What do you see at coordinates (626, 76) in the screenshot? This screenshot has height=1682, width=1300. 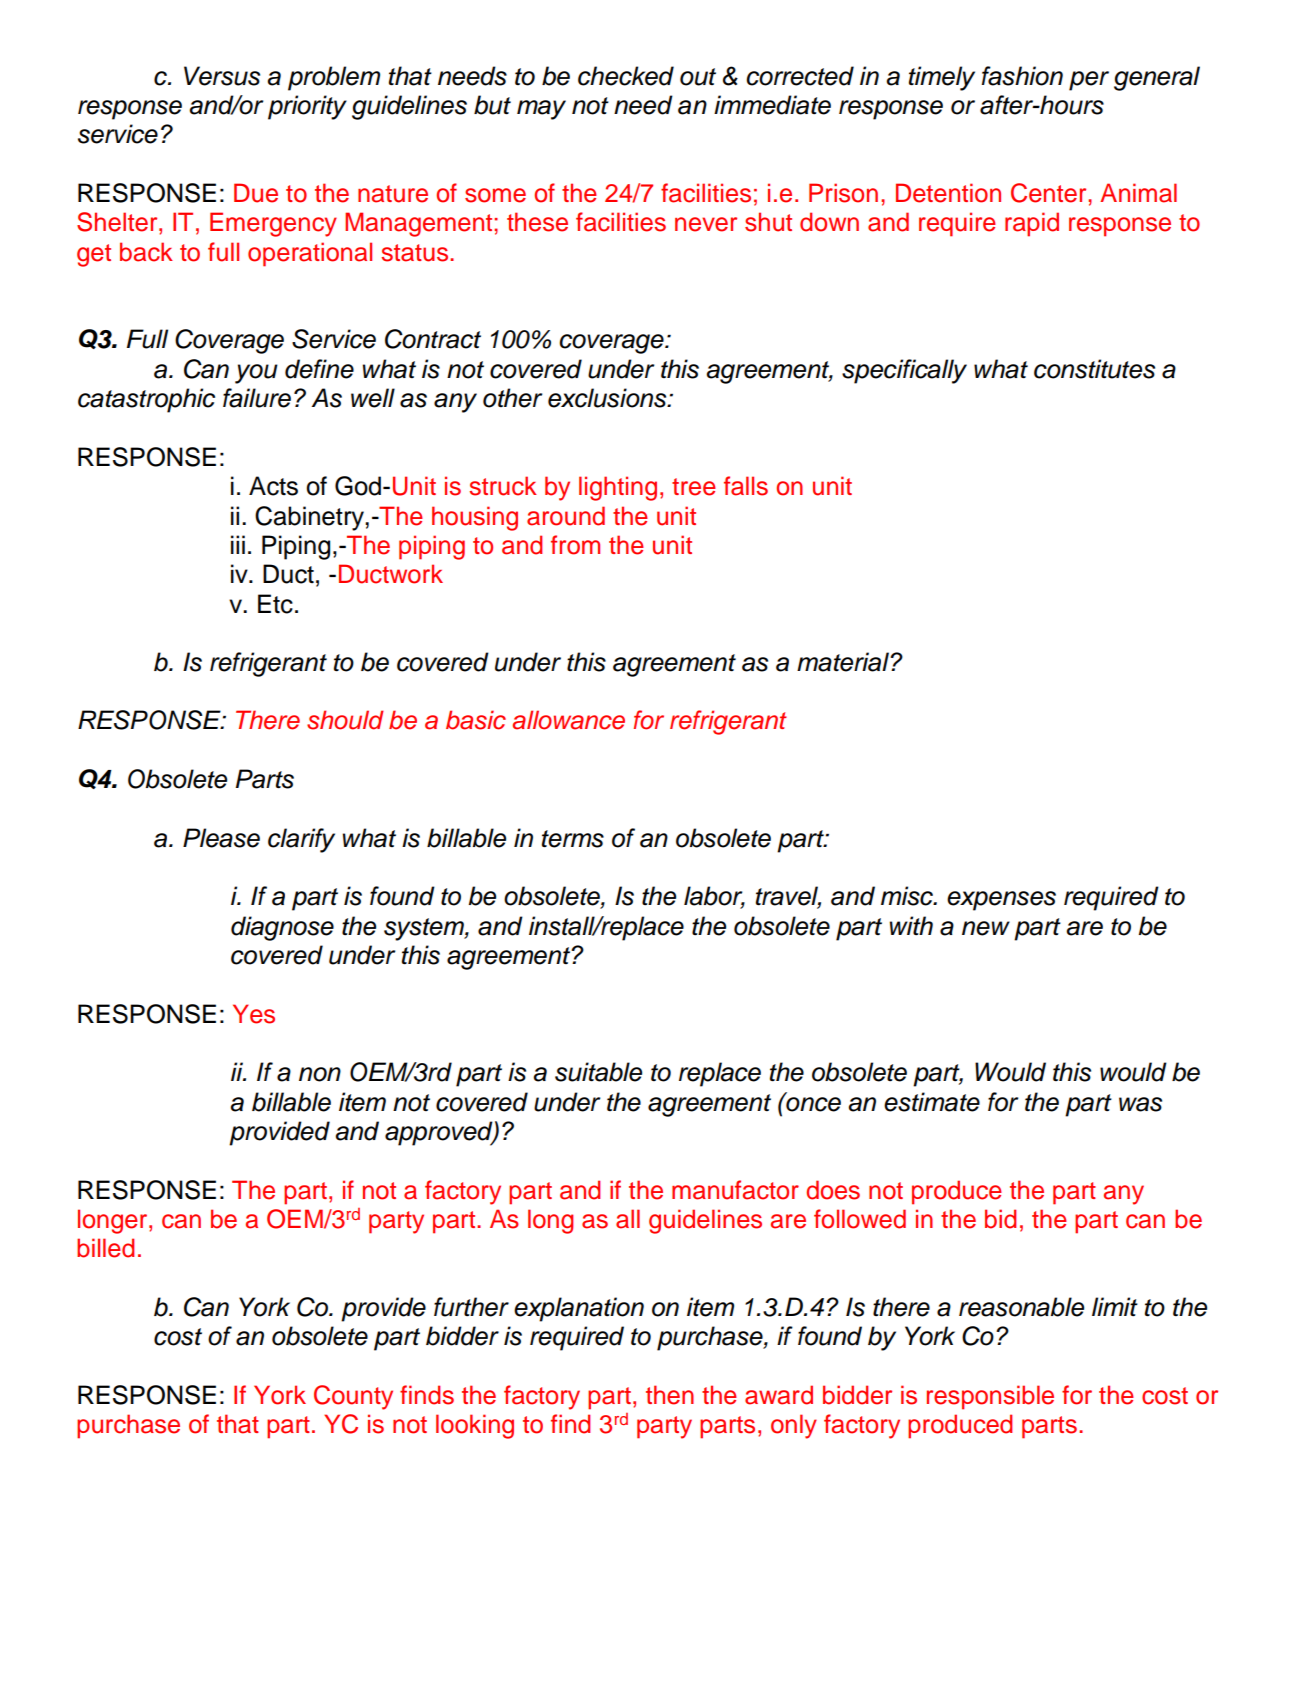 I see `checked` at bounding box center [626, 76].
